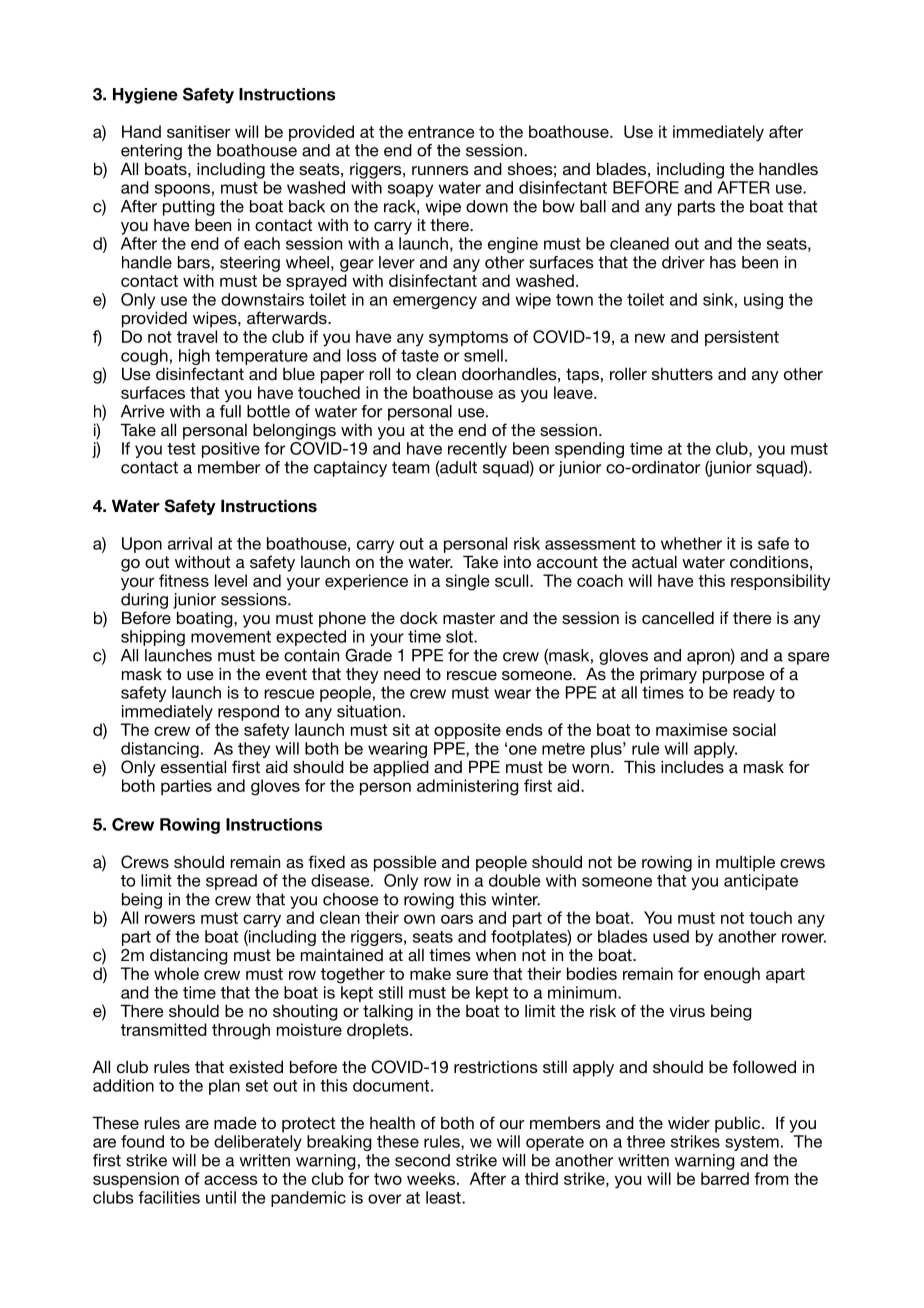  I want to click on recently, so click(477, 450).
